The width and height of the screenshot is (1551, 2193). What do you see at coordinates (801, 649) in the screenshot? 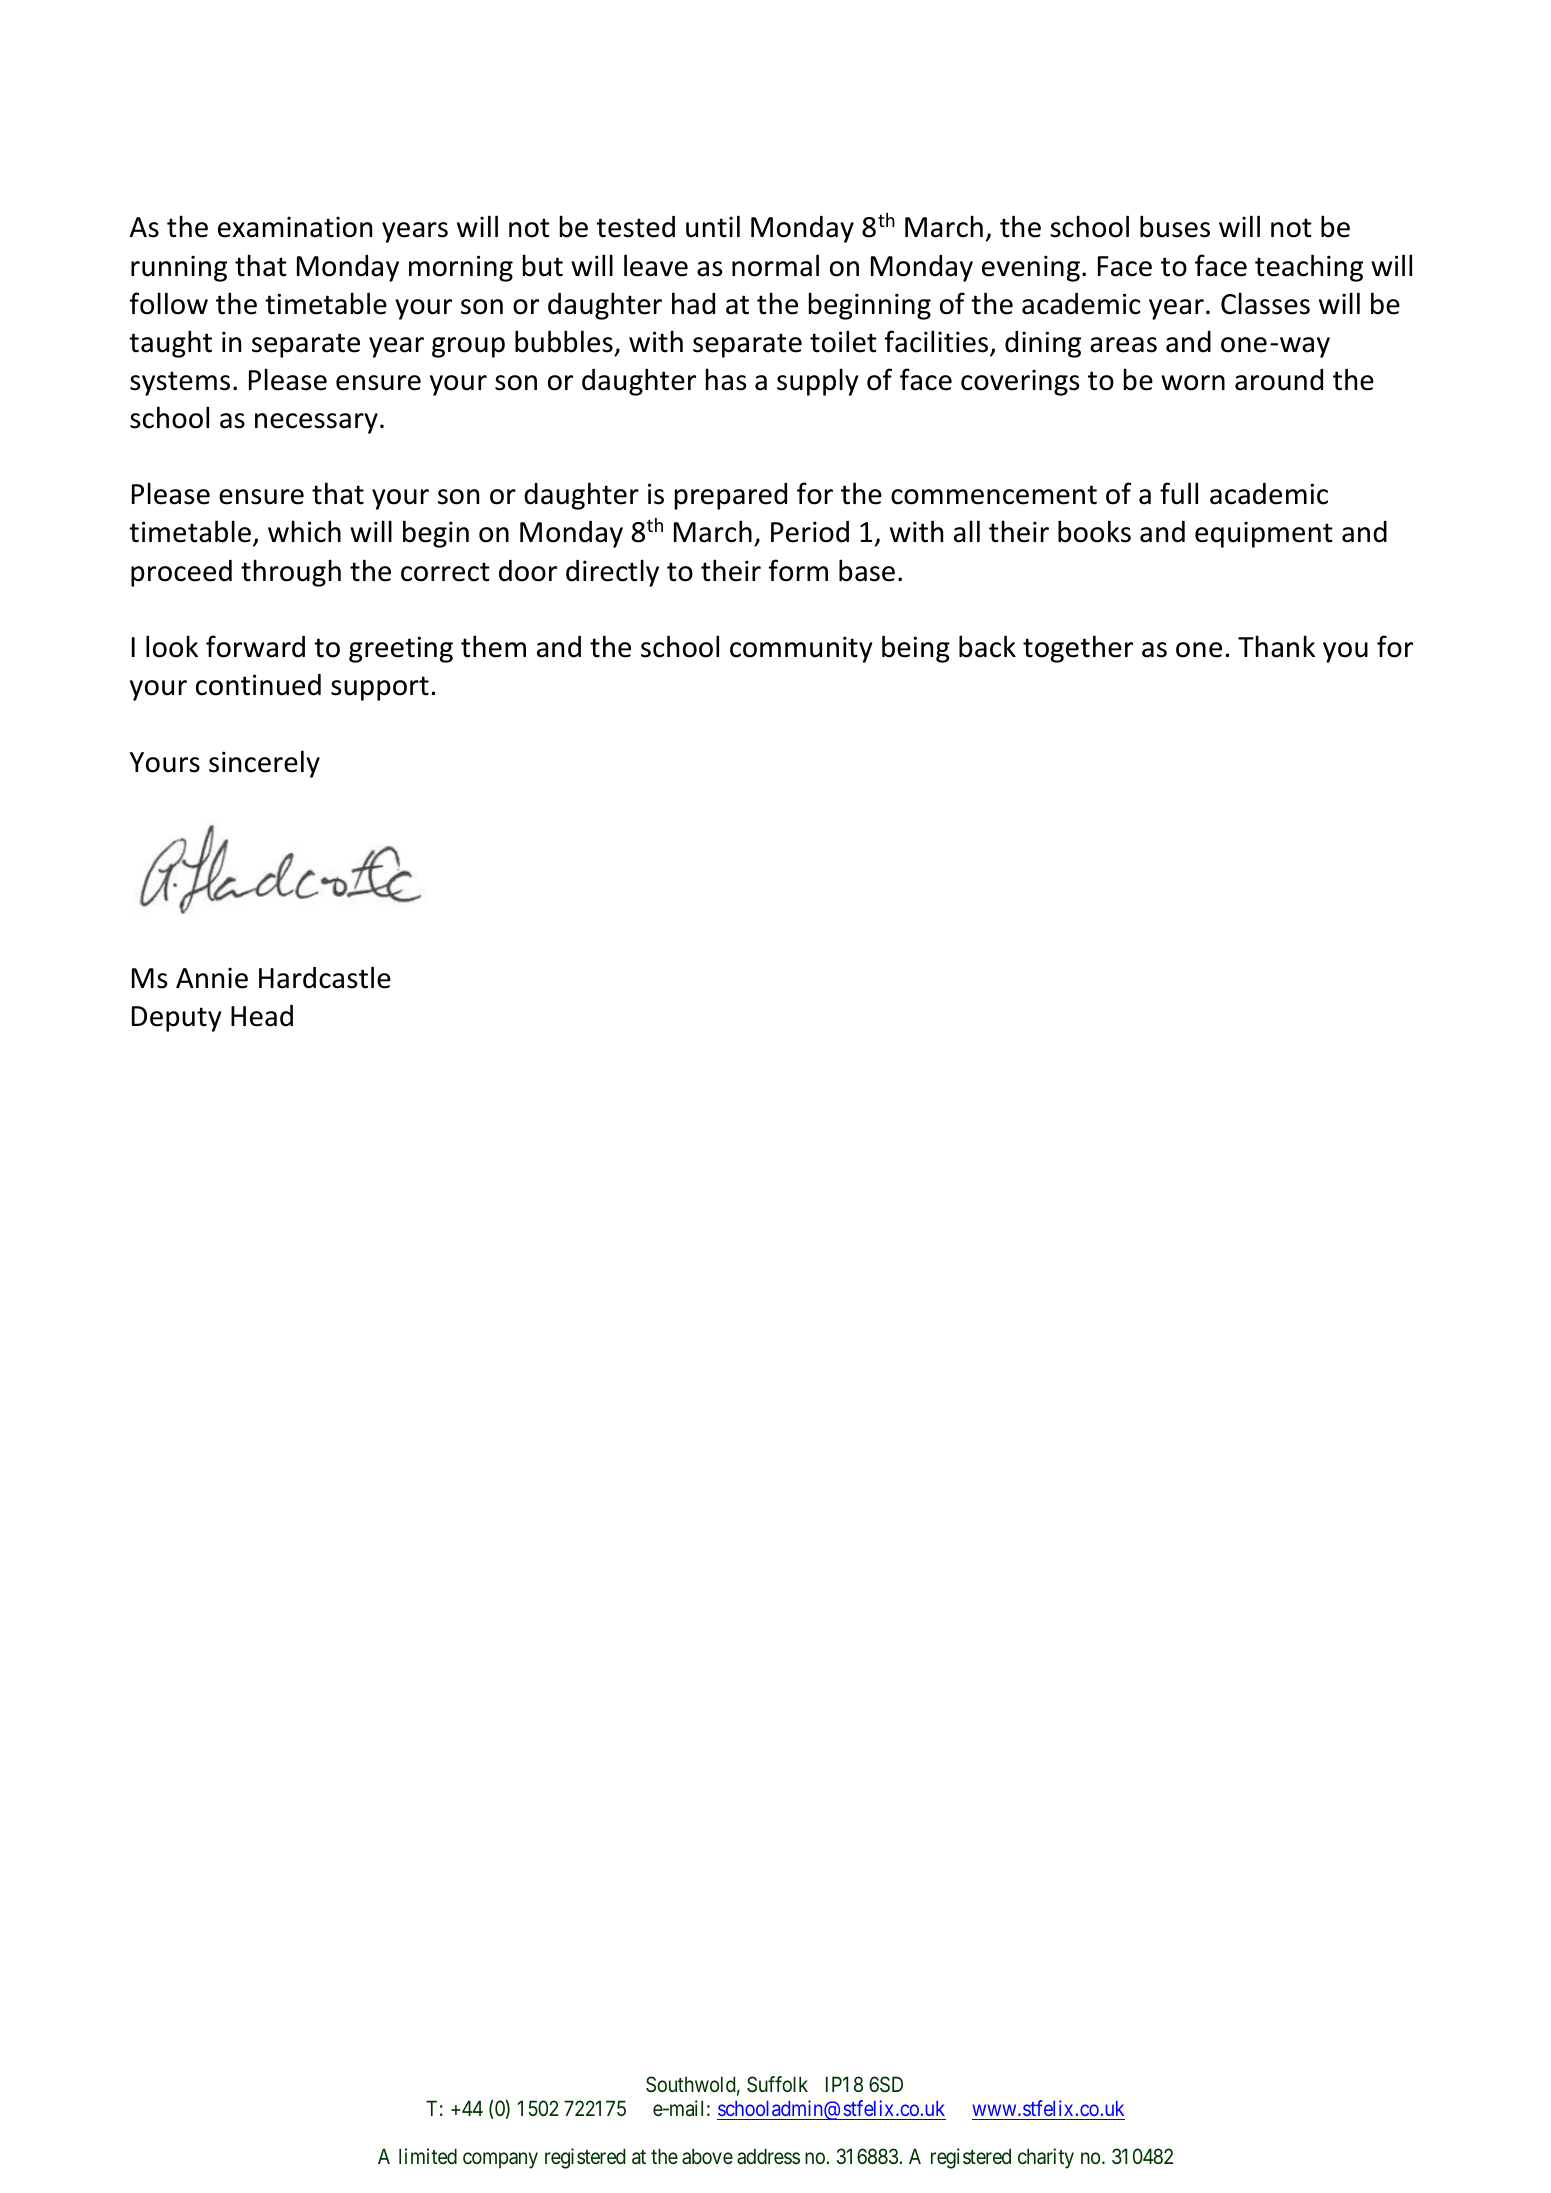
I see `community` at bounding box center [801, 649].
